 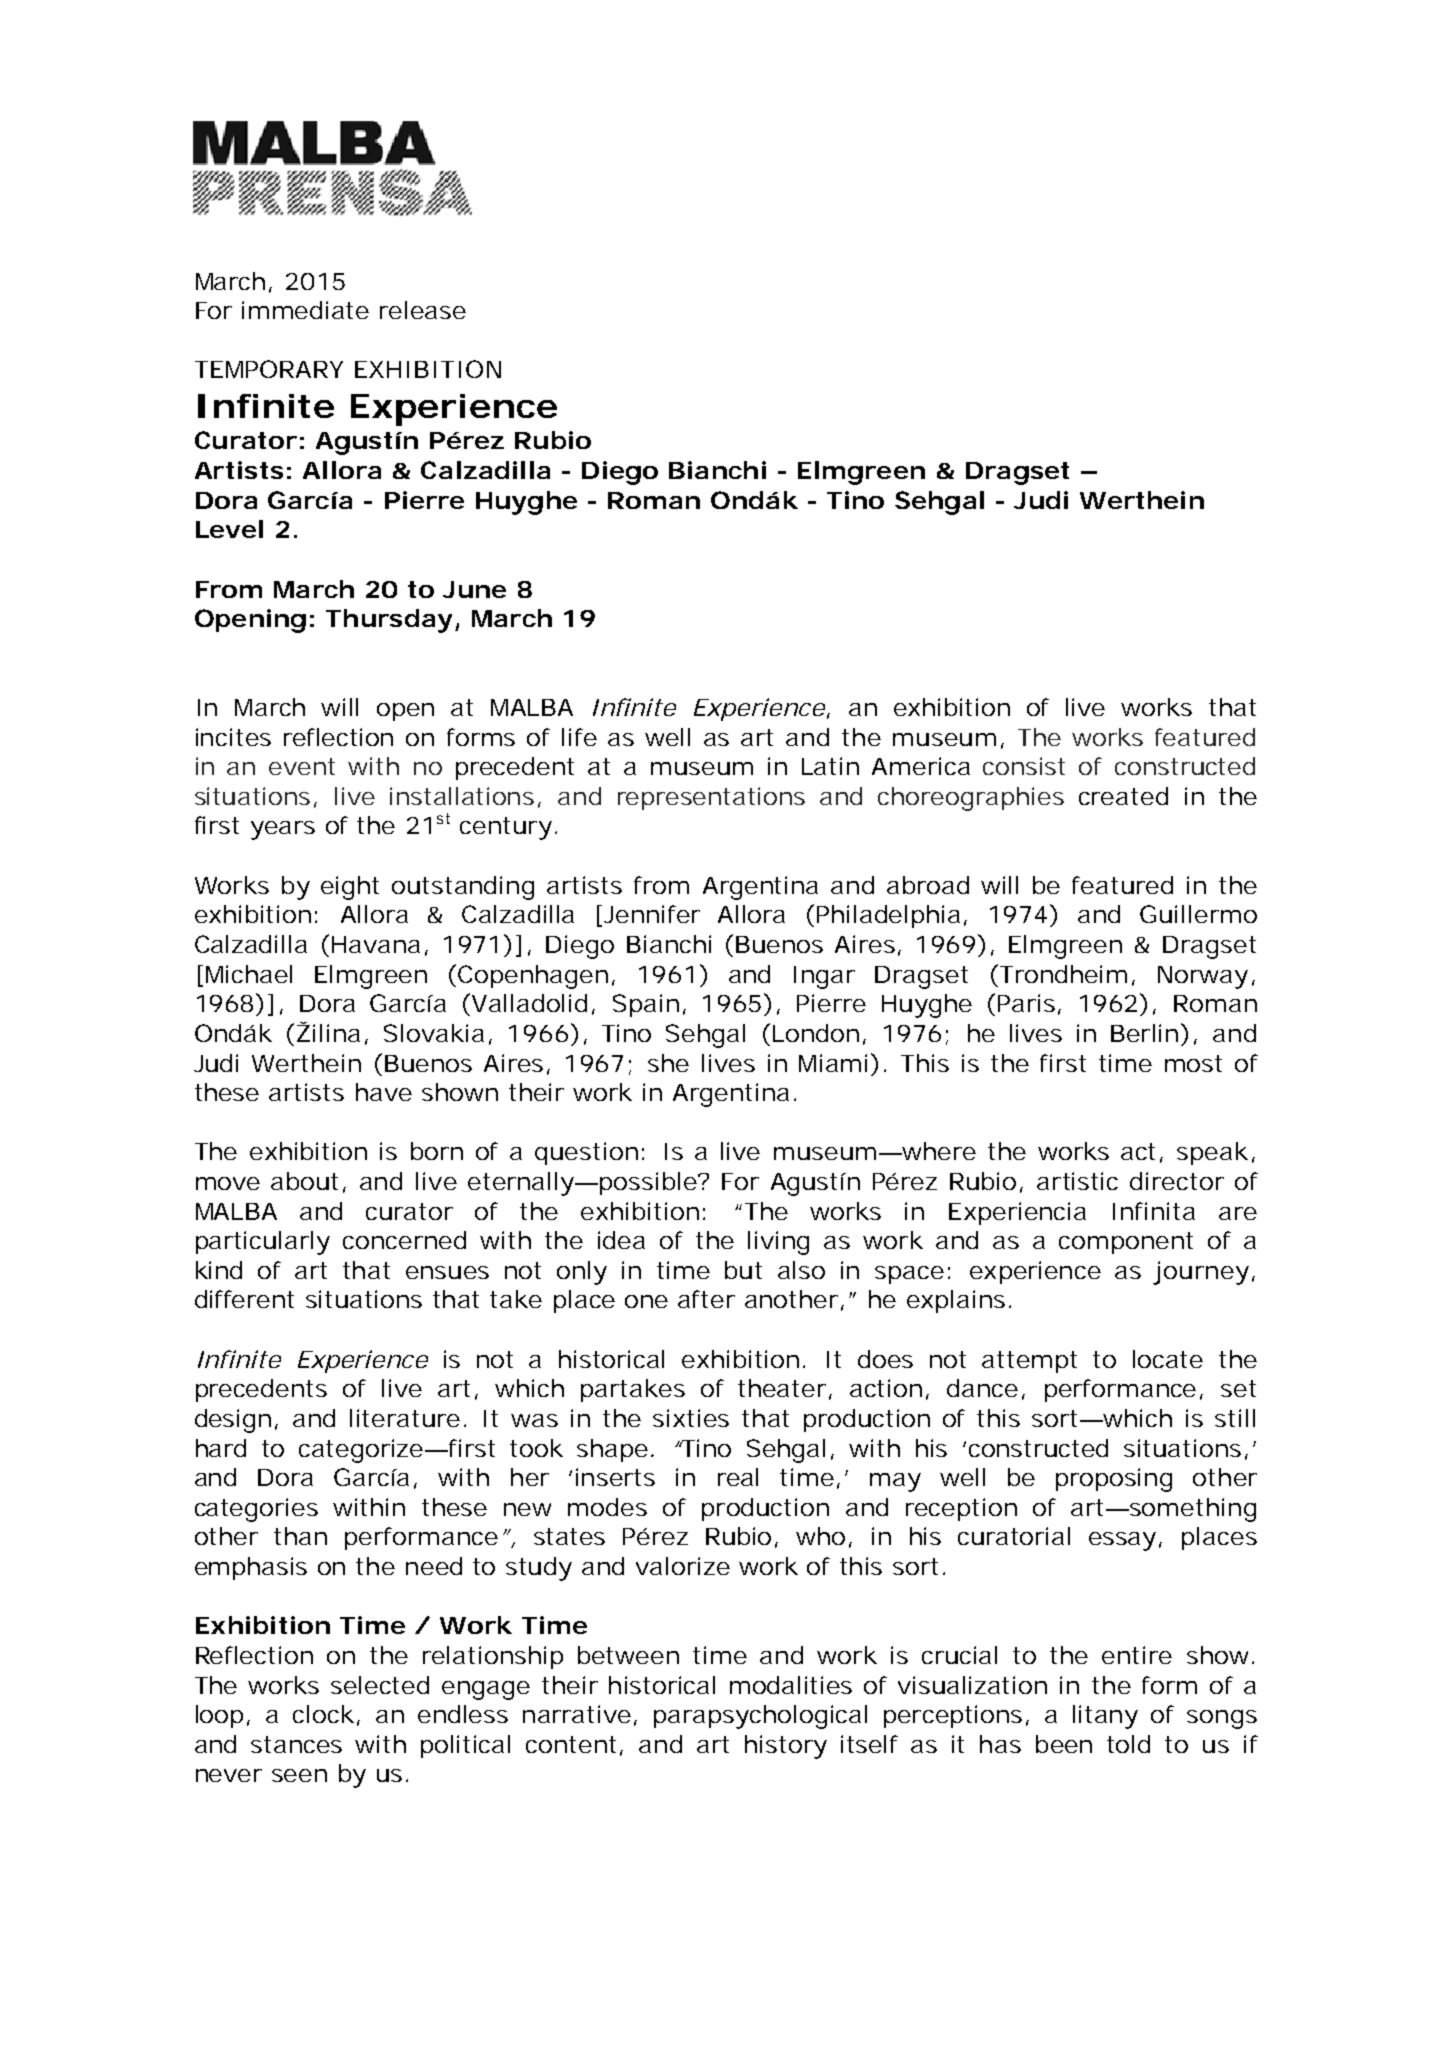 What do you see at coordinates (404, 1240) in the image?
I see `concerned` at bounding box center [404, 1240].
